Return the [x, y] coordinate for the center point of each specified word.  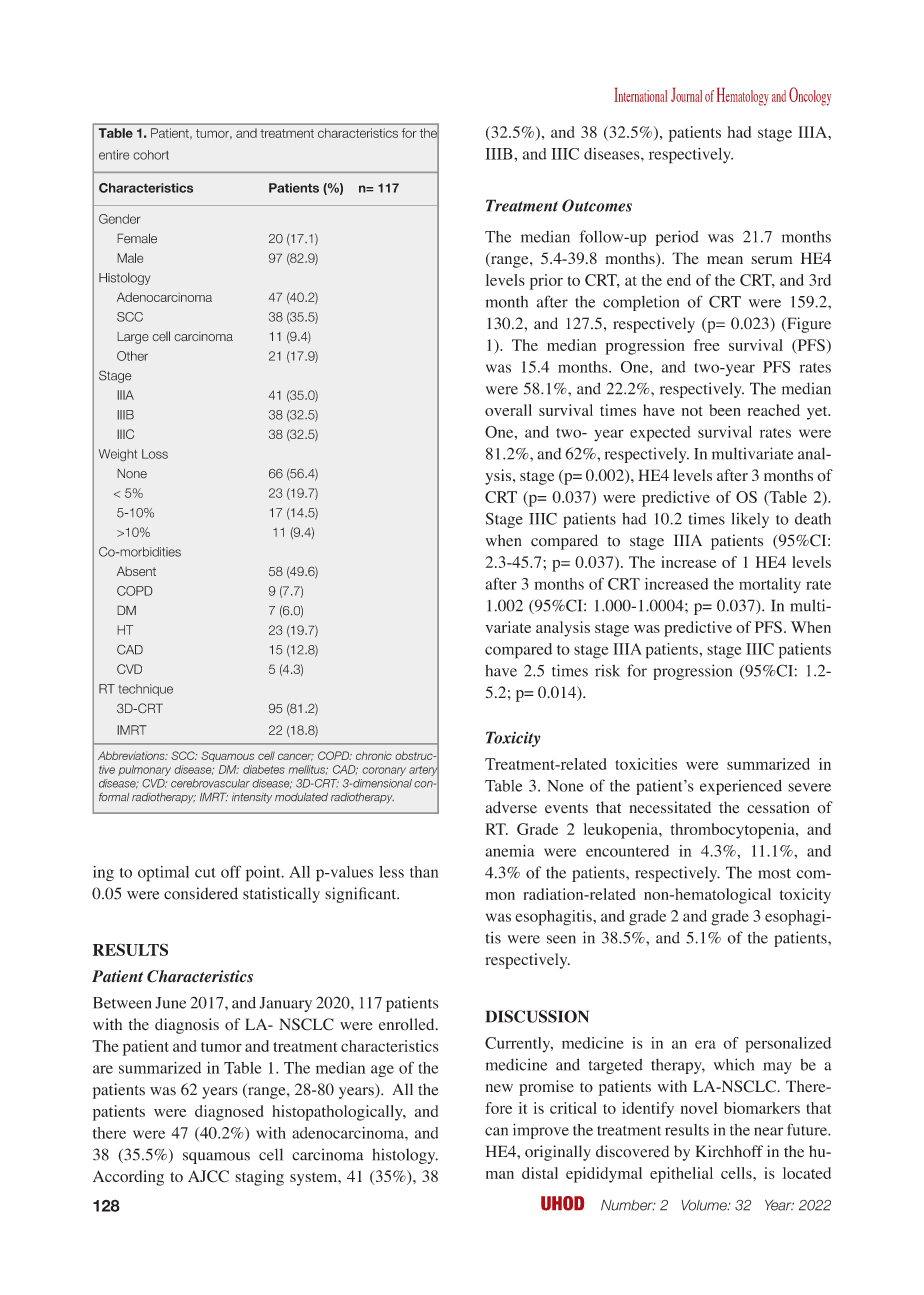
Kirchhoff [729, 1151]
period [677, 238]
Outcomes [597, 205]
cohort [151, 155]
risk [607, 670]
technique [146, 690]
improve [541, 1131]
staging [259, 1178]
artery [424, 770]
